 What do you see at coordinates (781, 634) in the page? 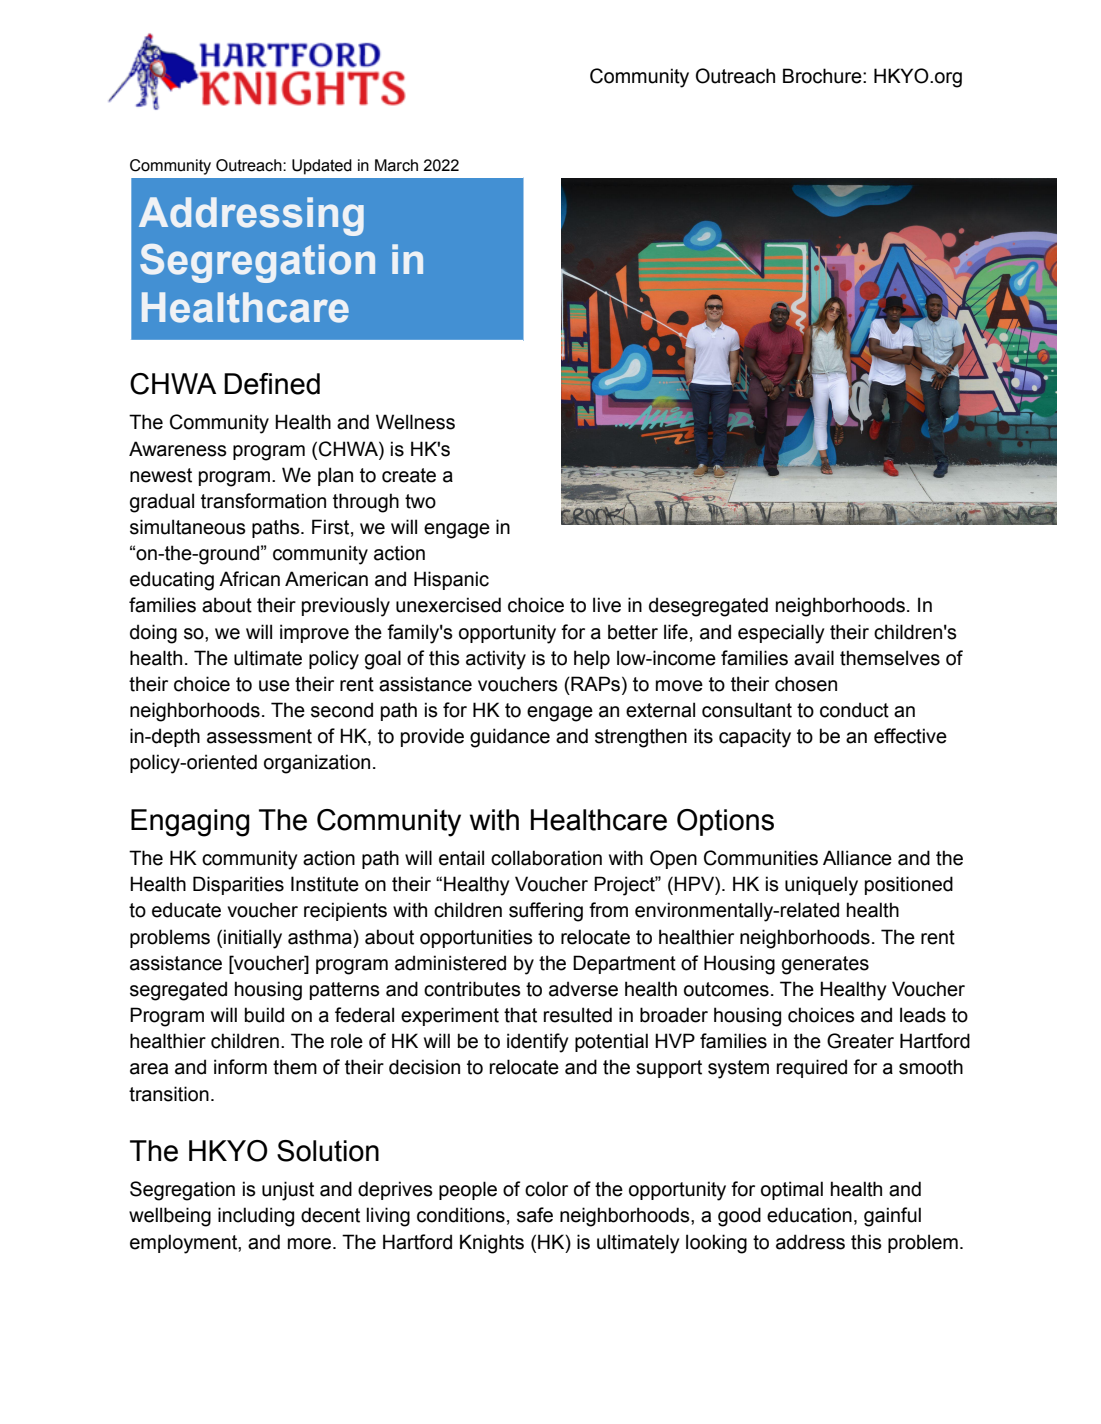
I see `especially` at bounding box center [781, 634].
